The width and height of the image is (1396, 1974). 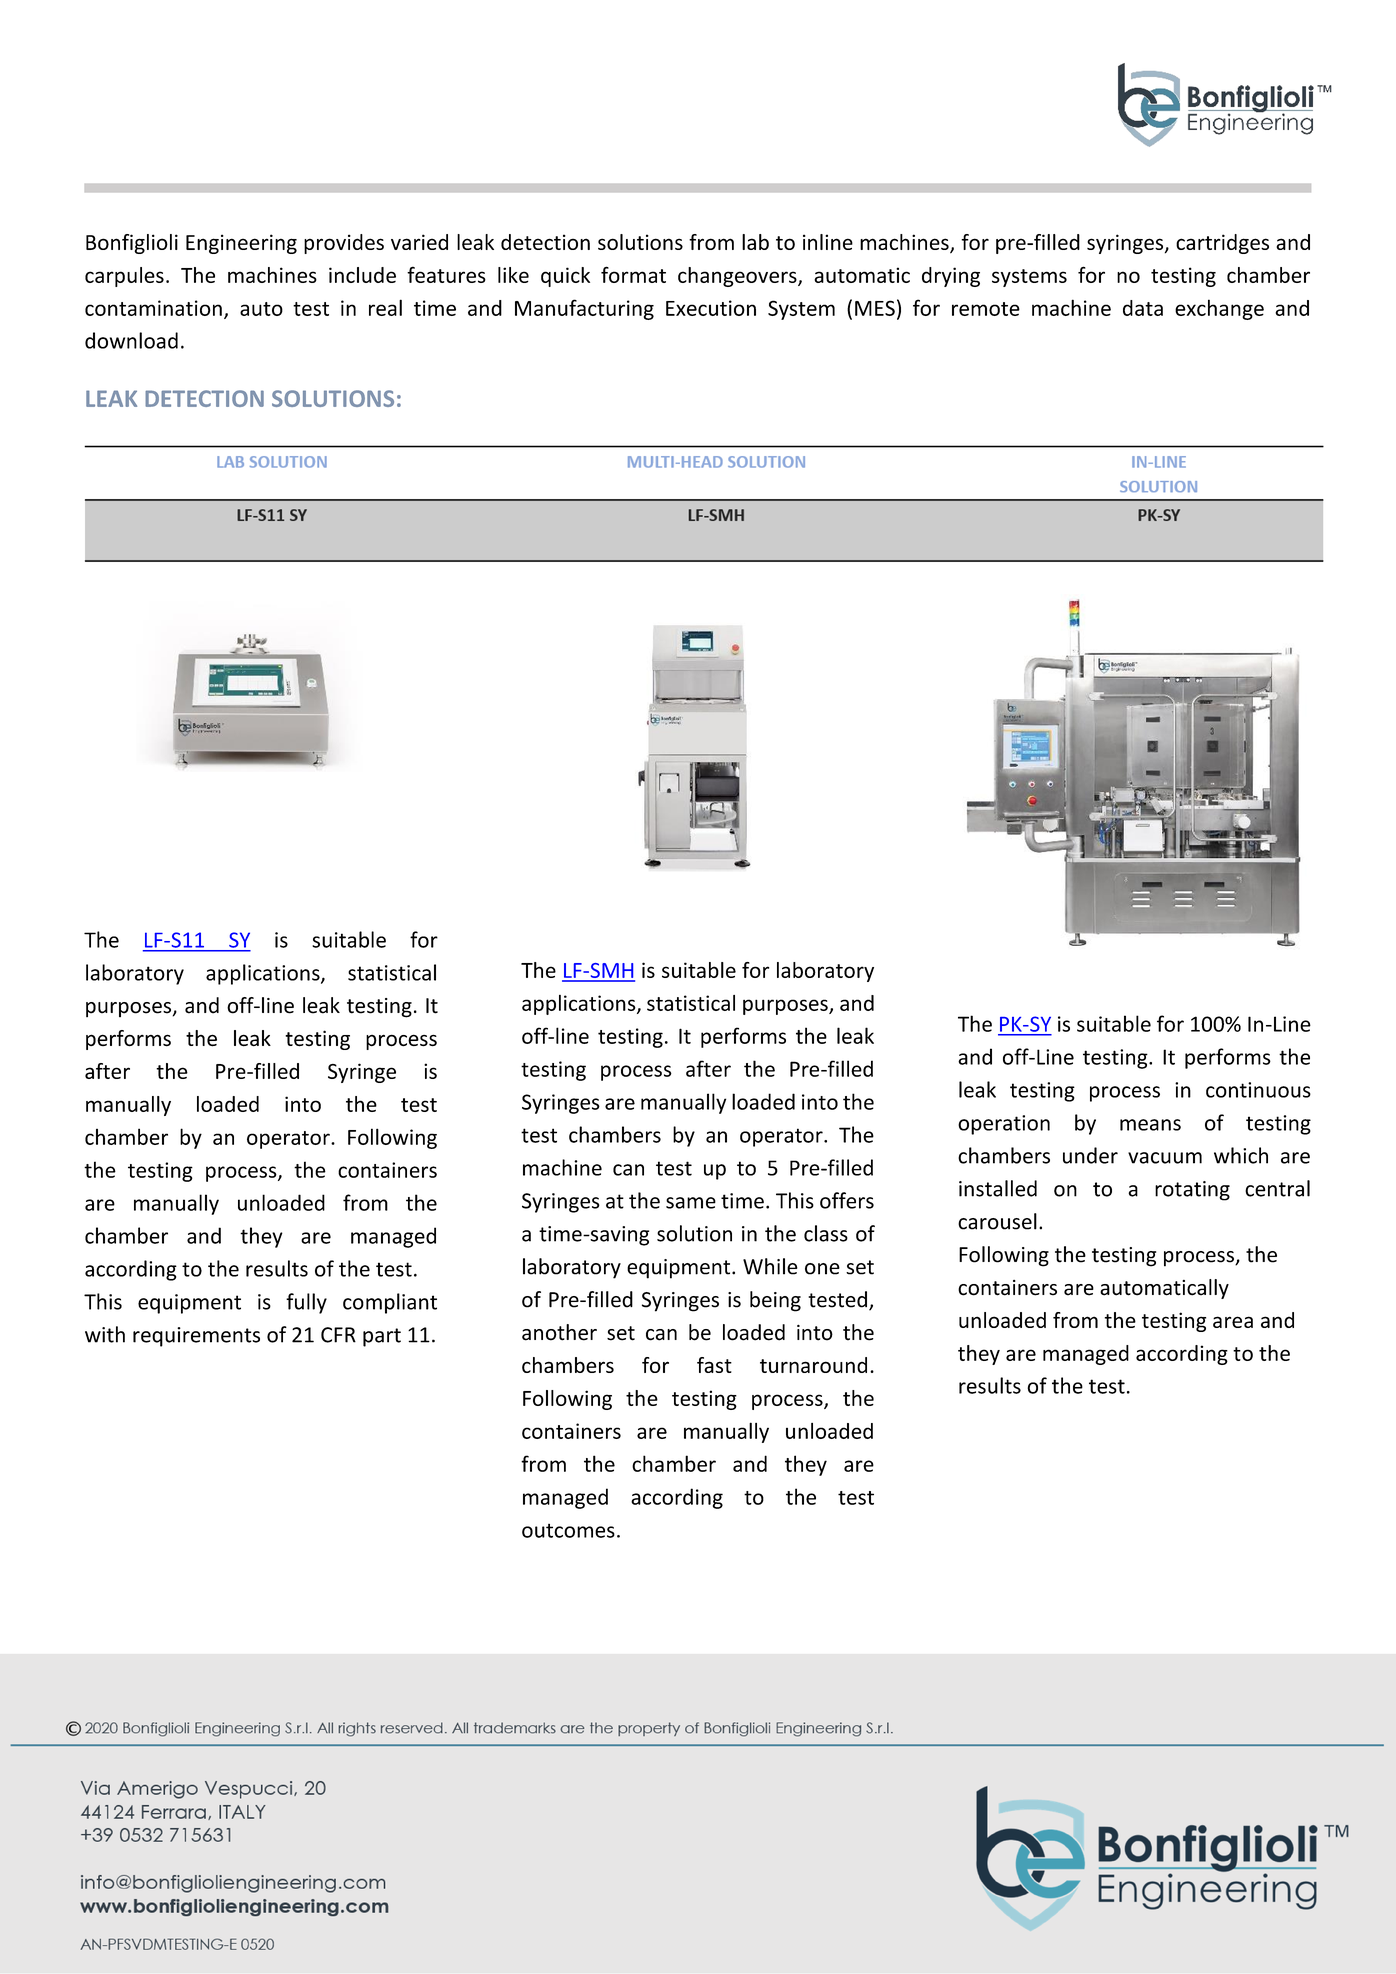 I want to click on means, so click(x=1150, y=1125).
